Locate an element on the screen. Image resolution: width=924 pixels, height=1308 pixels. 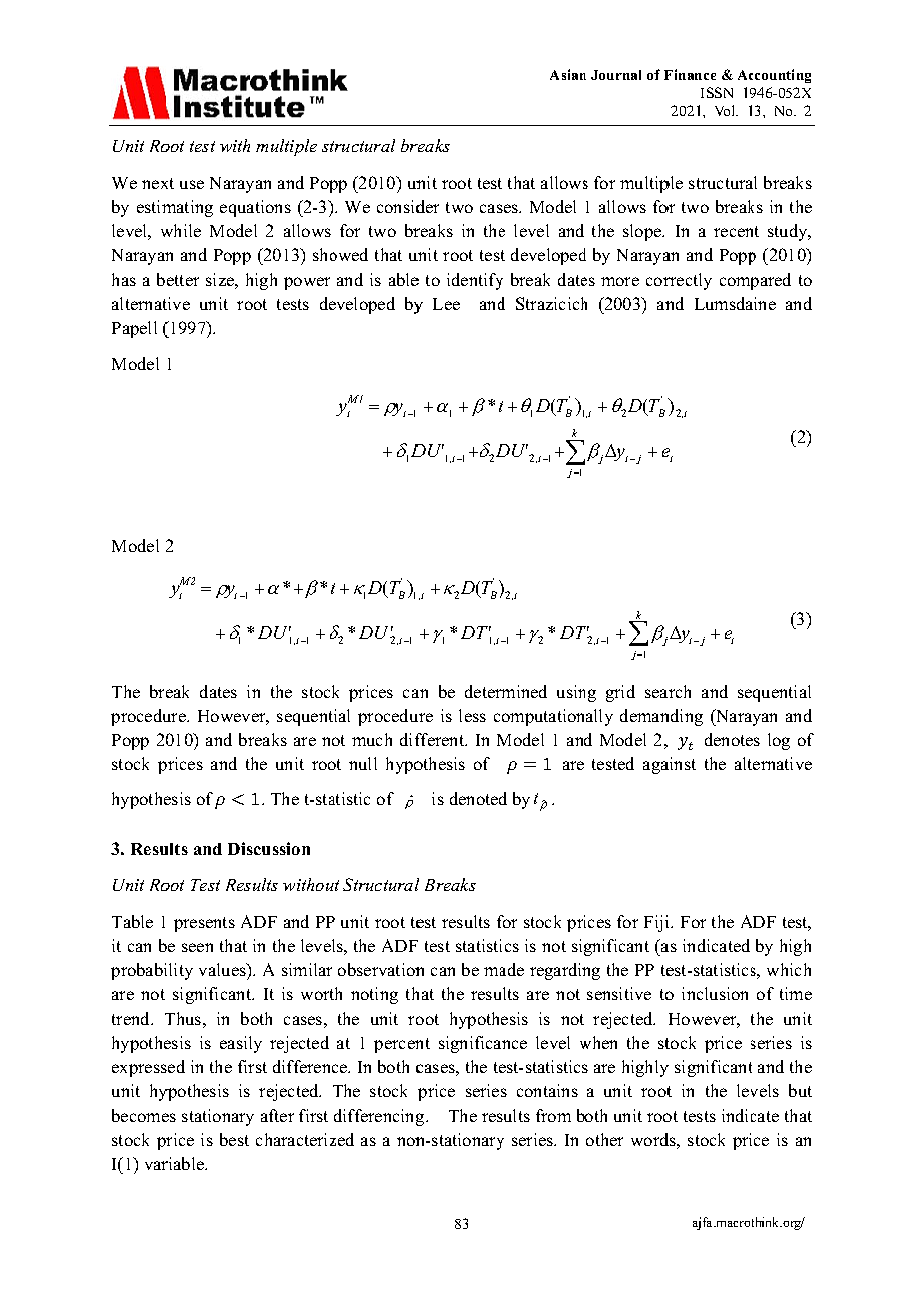
Fiji is located at coordinates (658, 923).
